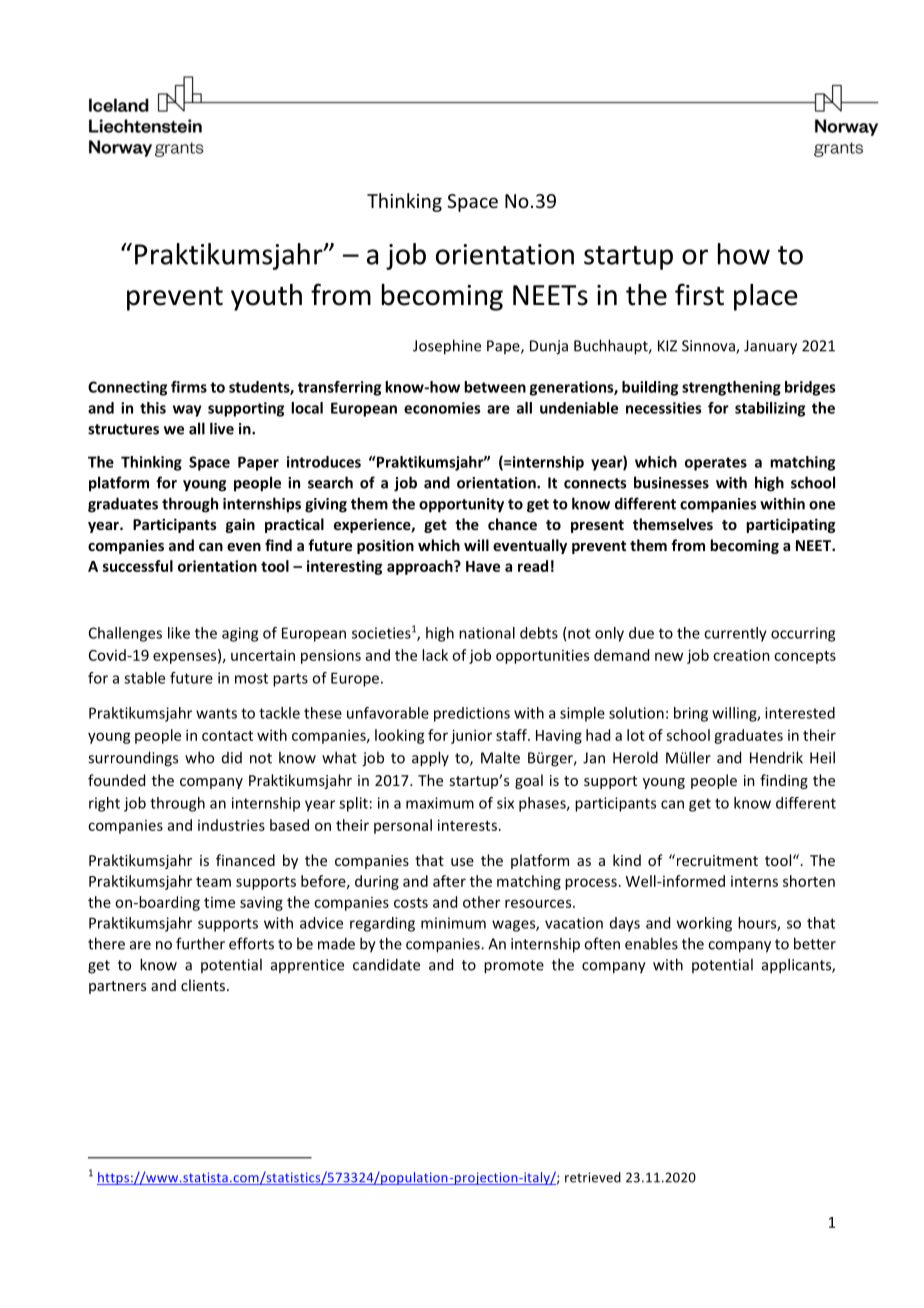 The image size is (924, 1308). Describe the element at coordinates (704, 924) in the image. I see `working` at that location.
